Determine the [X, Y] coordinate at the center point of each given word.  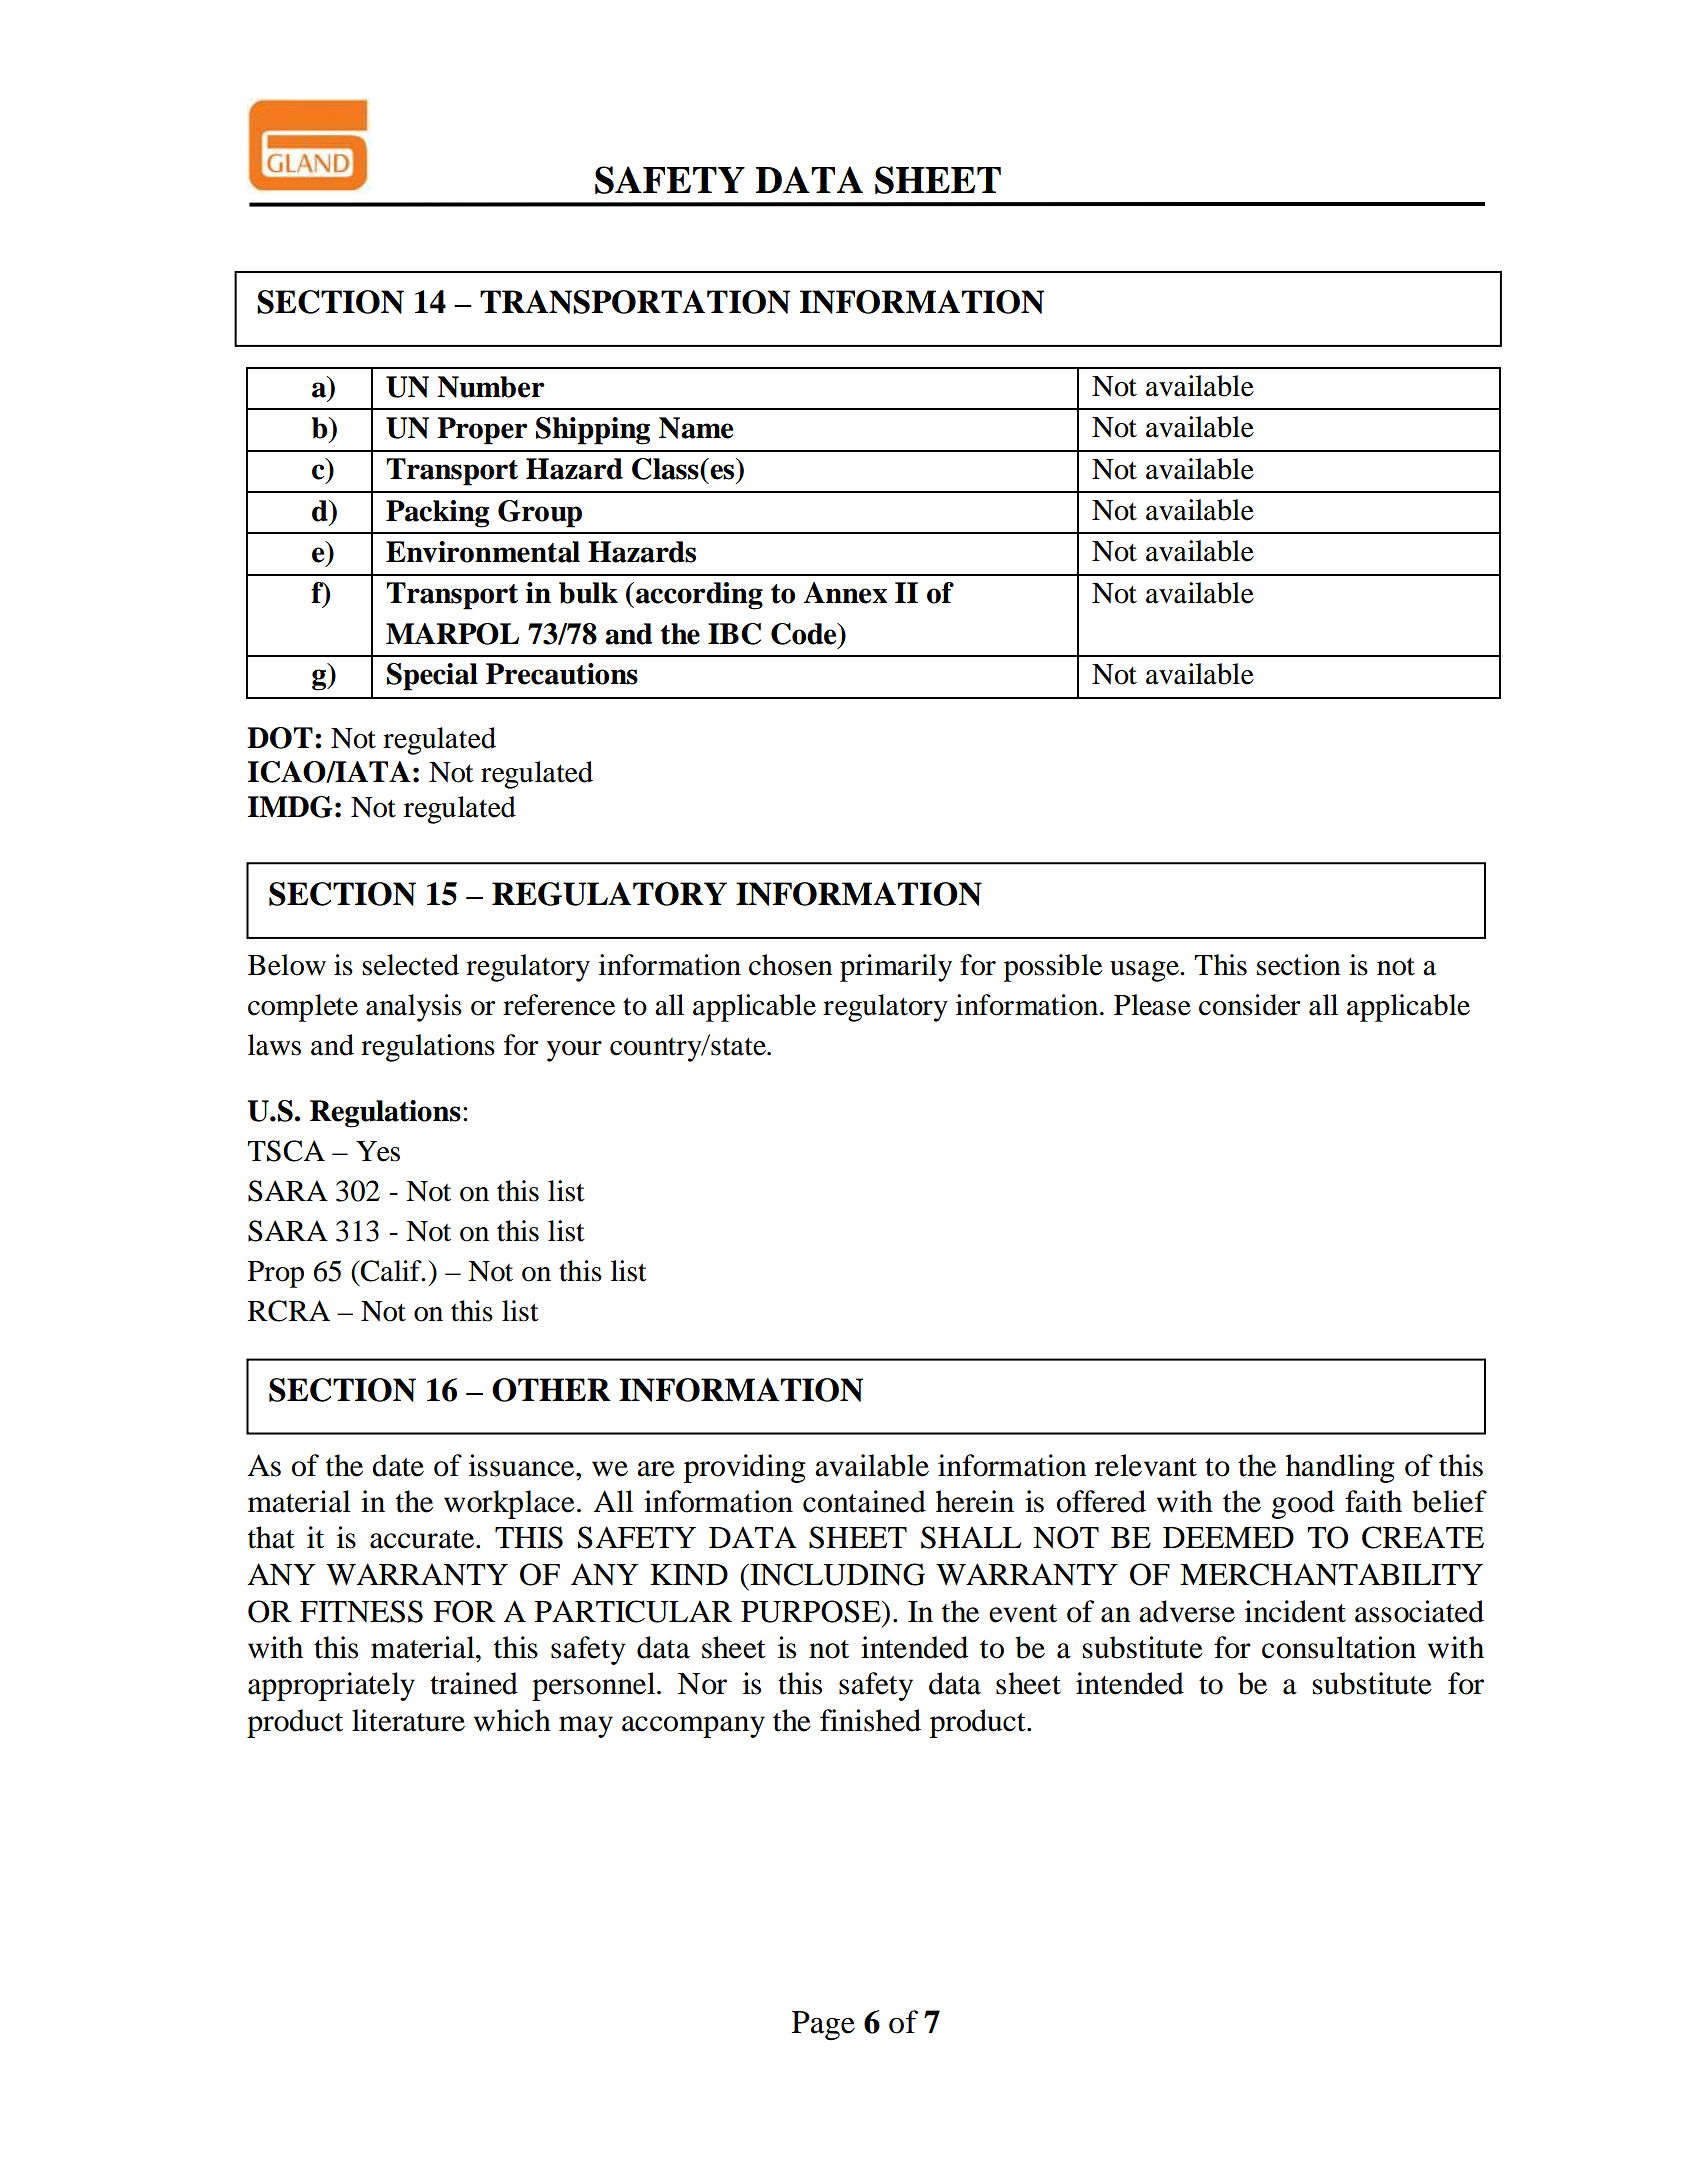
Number [490, 387]
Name [696, 428]
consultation [1339, 1647]
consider [1250, 1005]
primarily [896, 968]
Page [823, 2025]
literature [408, 1720]
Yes [378, 1151]
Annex [845, 593]
